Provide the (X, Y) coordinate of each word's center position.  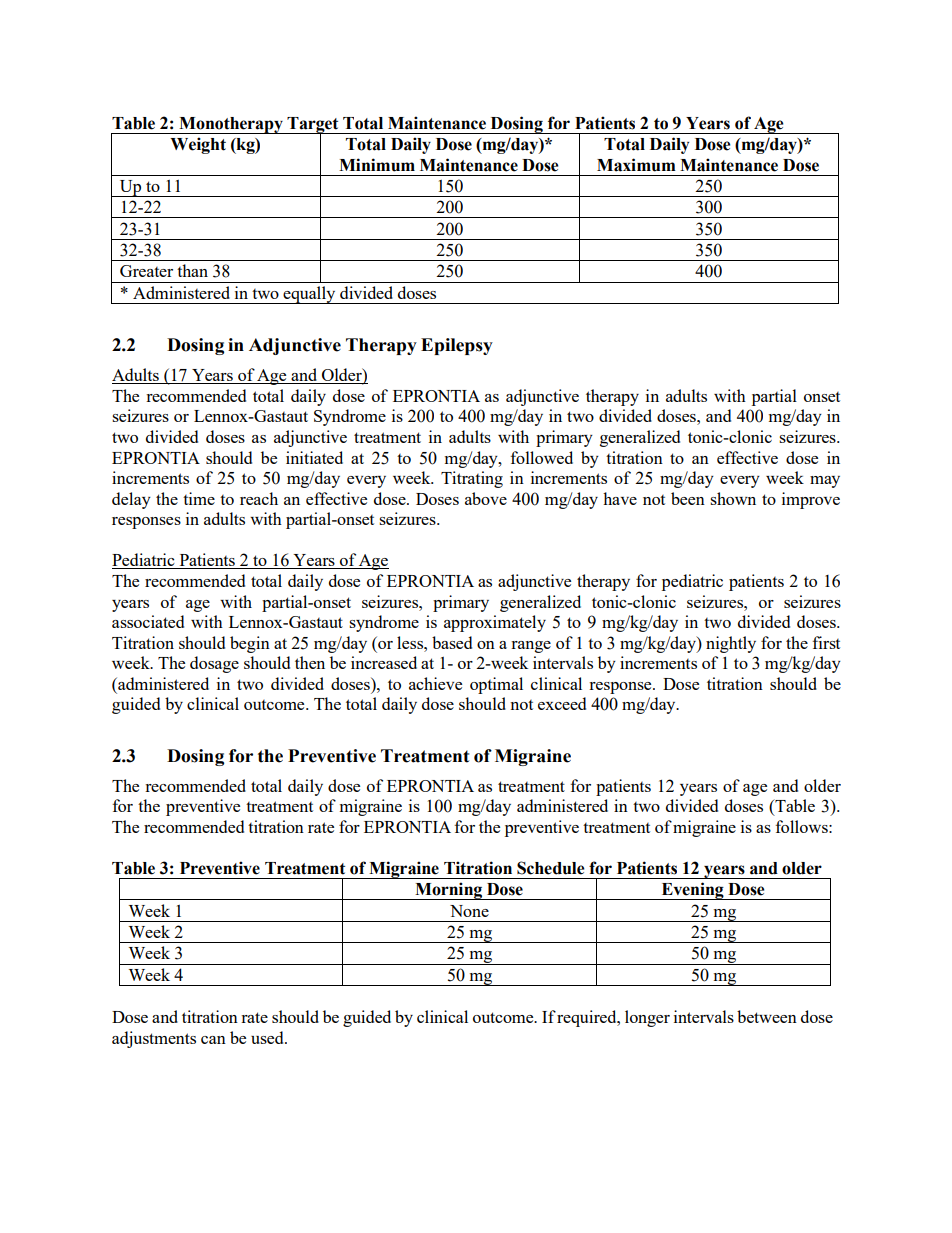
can (213, 1040)
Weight (198, 145)
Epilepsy (457, 346)
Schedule (551, 868)
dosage (214, 664)
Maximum (636, 165)
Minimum (377, 165)
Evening (692, 891)
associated (148, 621)
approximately (495, 623)
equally (309, 295)
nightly (731, 644)
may (825, 482)
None (469, 911)
